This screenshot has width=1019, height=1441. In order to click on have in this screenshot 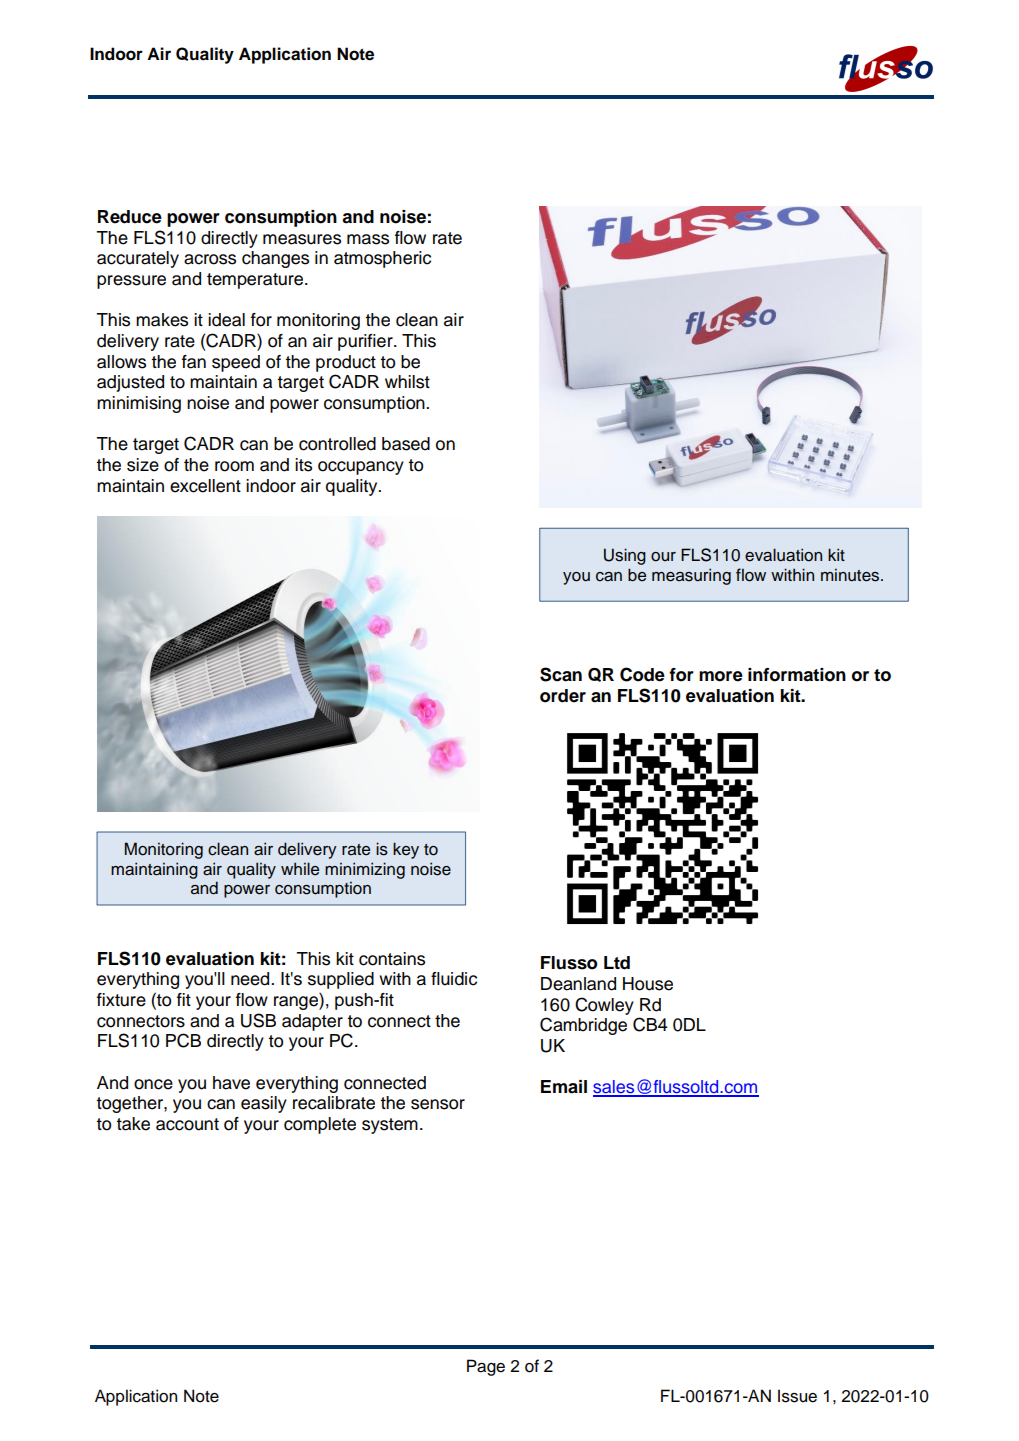, I will do `click(231, 1083)`.
